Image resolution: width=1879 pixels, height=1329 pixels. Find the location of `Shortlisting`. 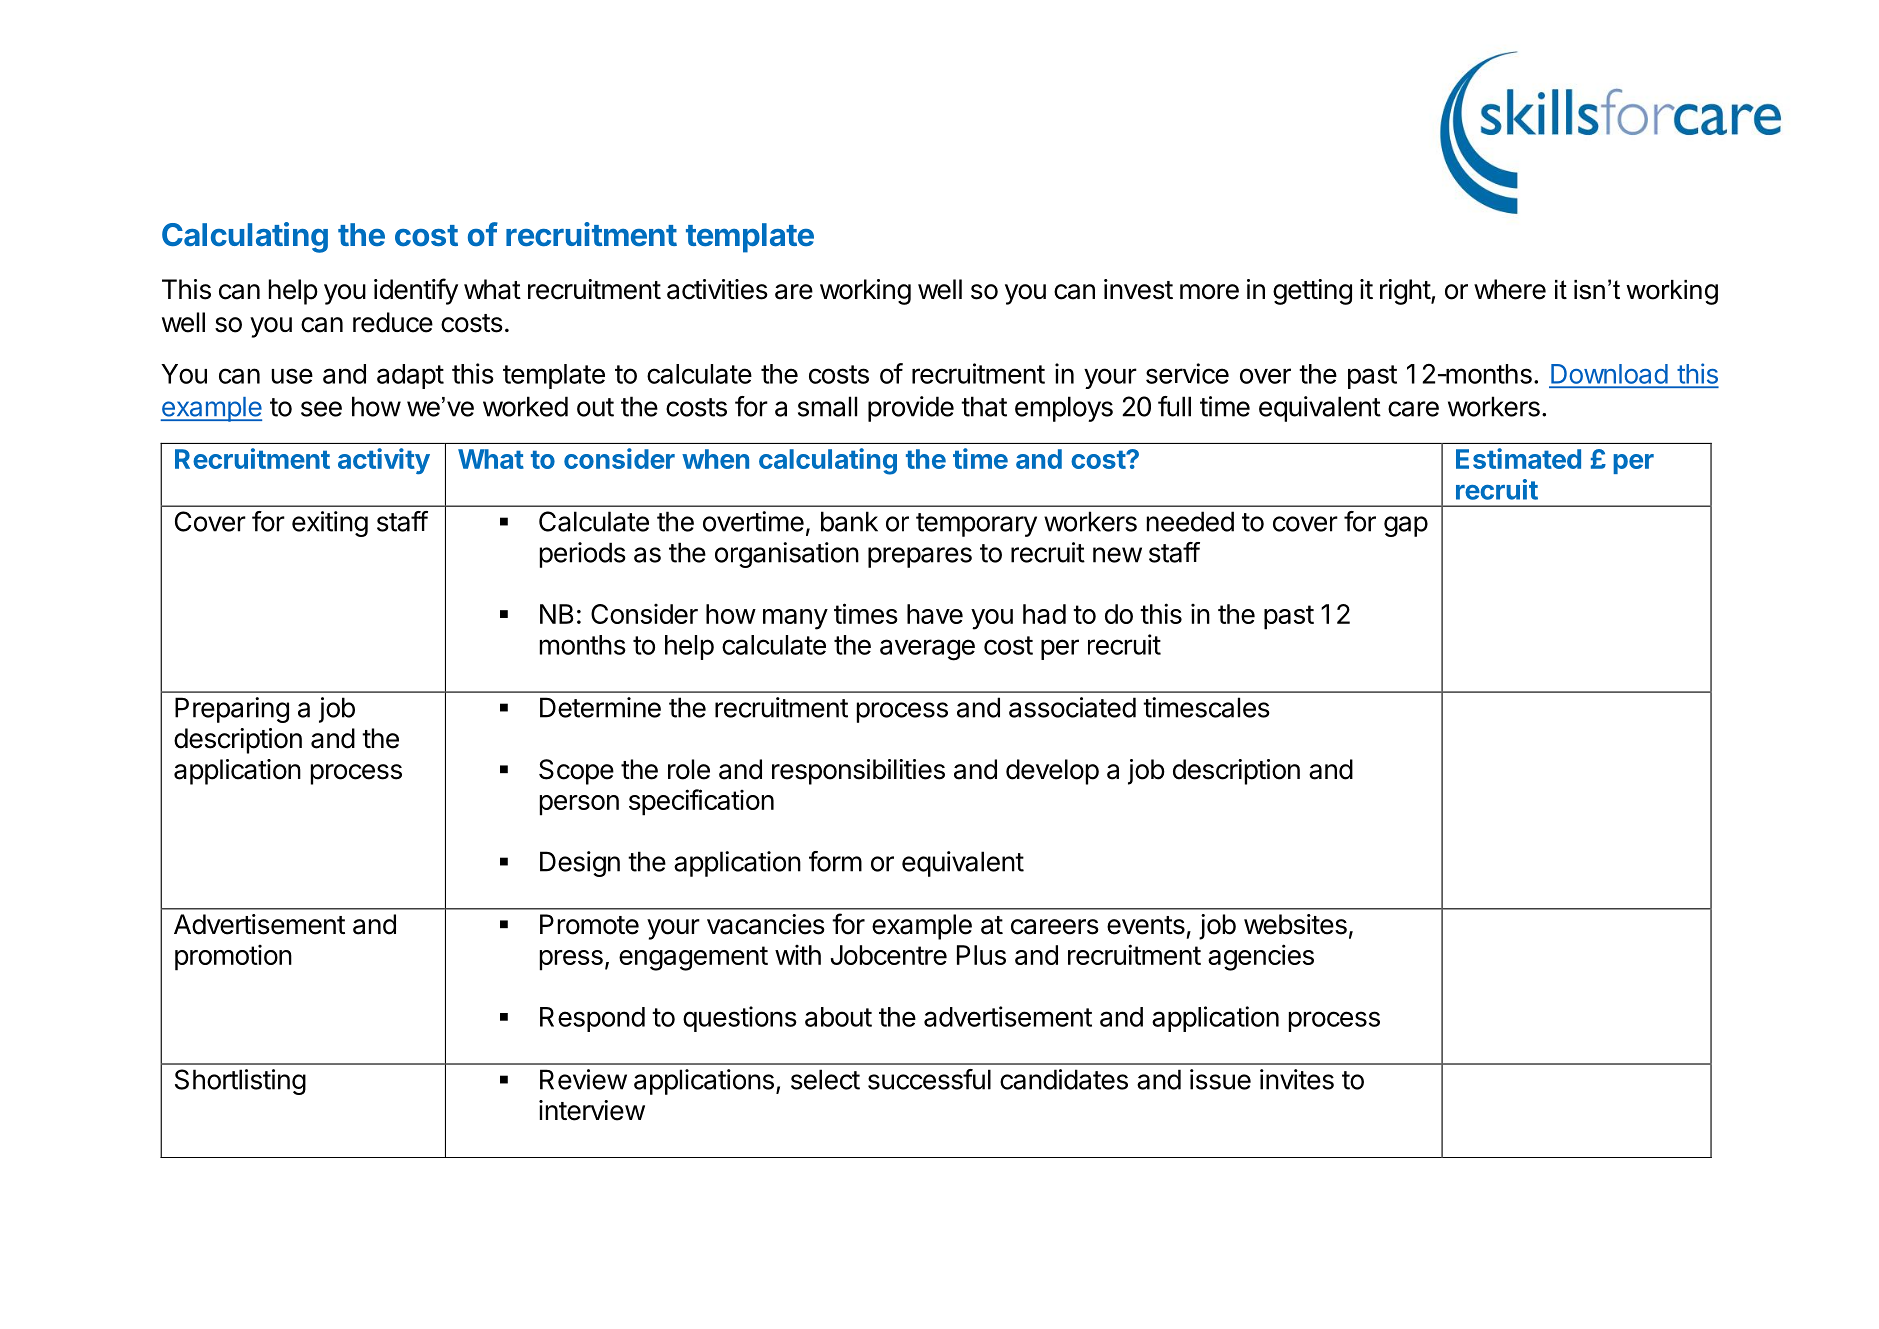

Shortlisting is located at coordinates (240, 1082).
